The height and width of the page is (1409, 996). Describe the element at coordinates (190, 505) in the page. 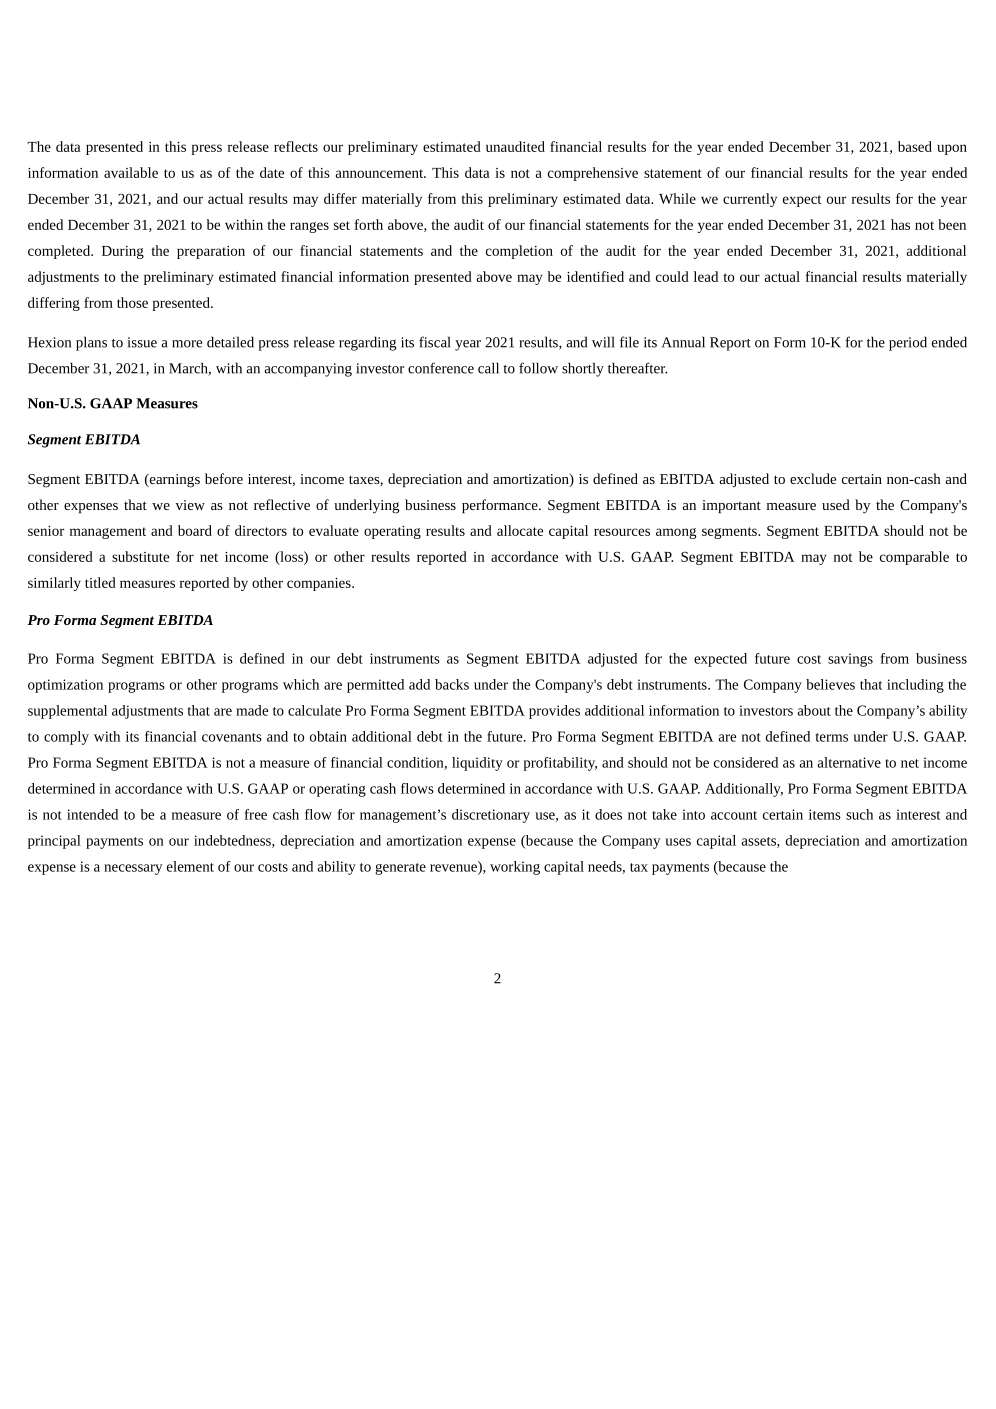

I see `view` at that location.
